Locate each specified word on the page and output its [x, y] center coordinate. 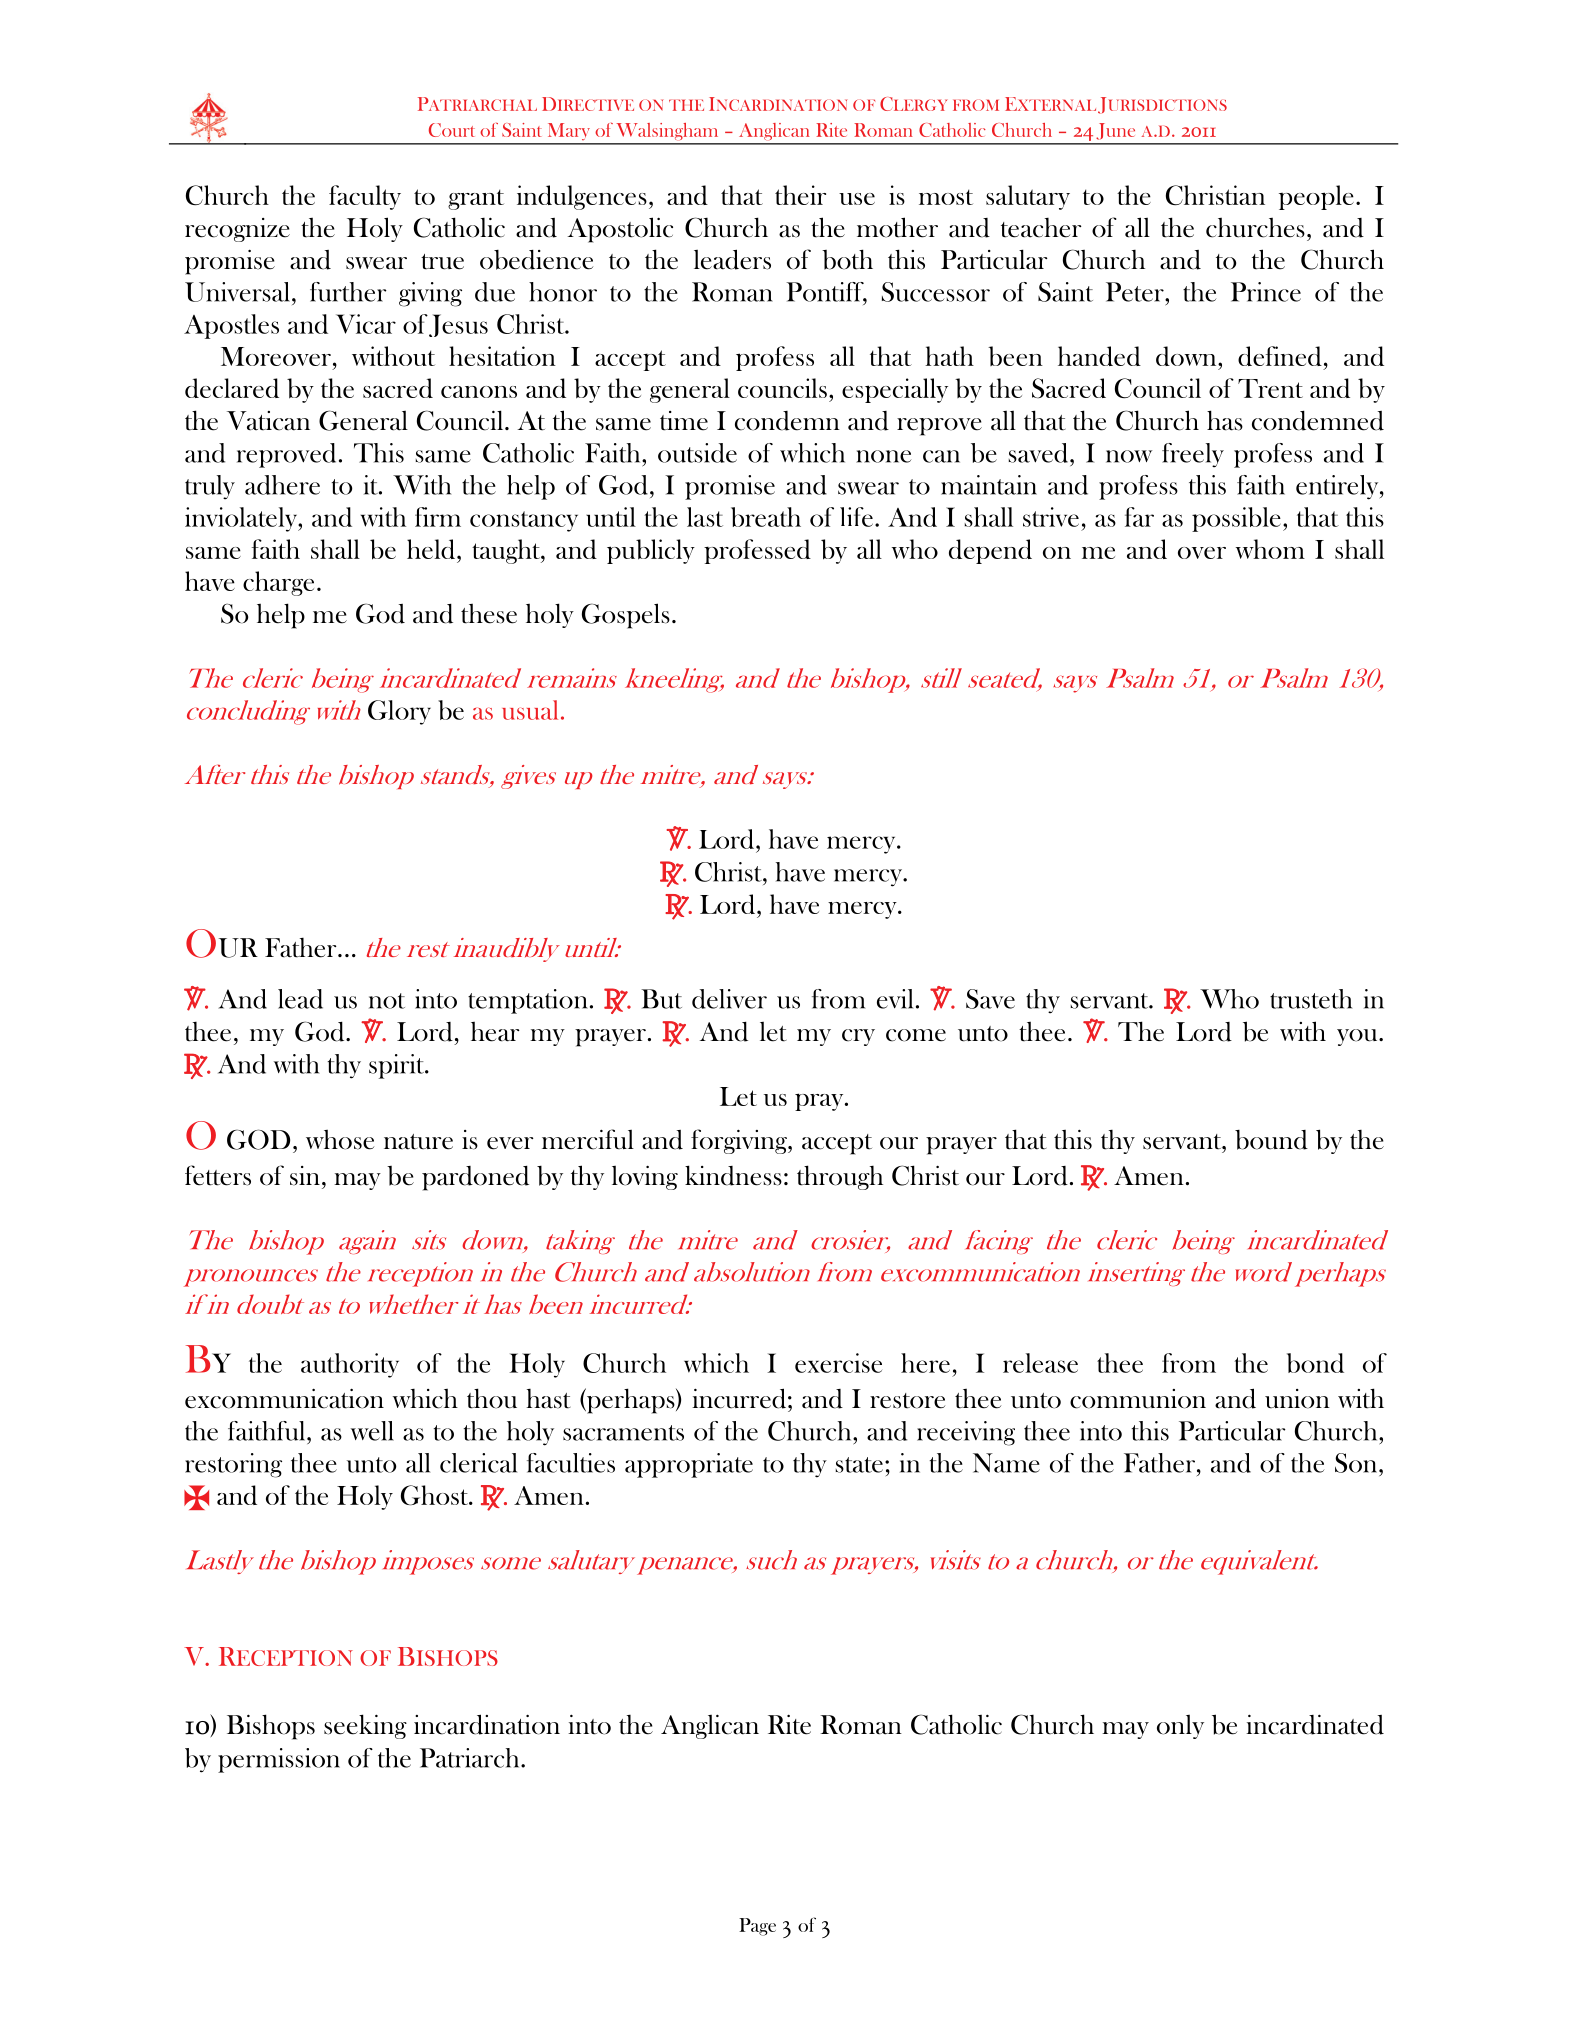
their [800, 195]
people [1316, 197]
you [1358, 1037]
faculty [365, 197]
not [387, 1001]
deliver [729, 999]
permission [279, 1760]
